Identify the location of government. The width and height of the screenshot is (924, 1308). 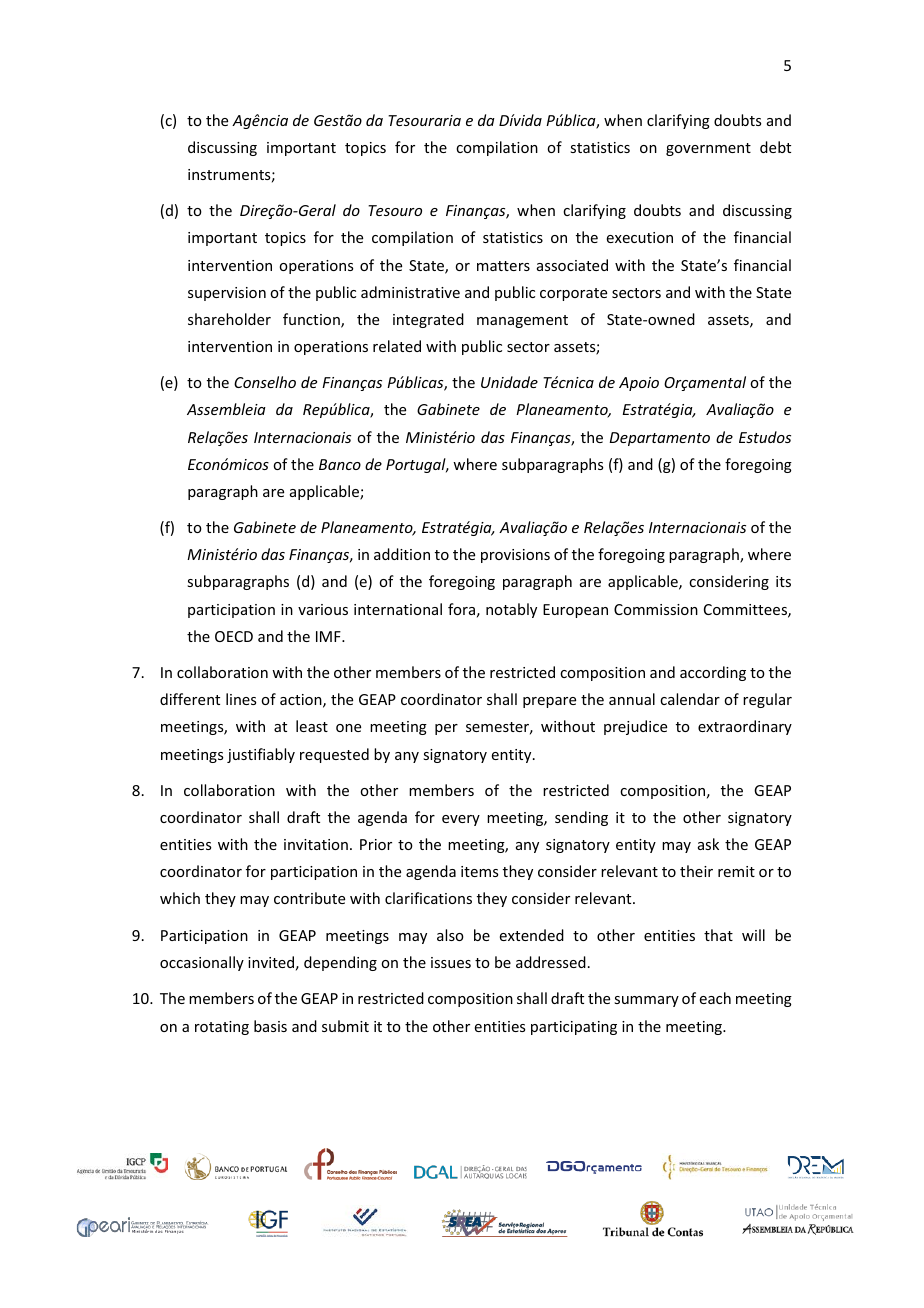
(708, 149).
